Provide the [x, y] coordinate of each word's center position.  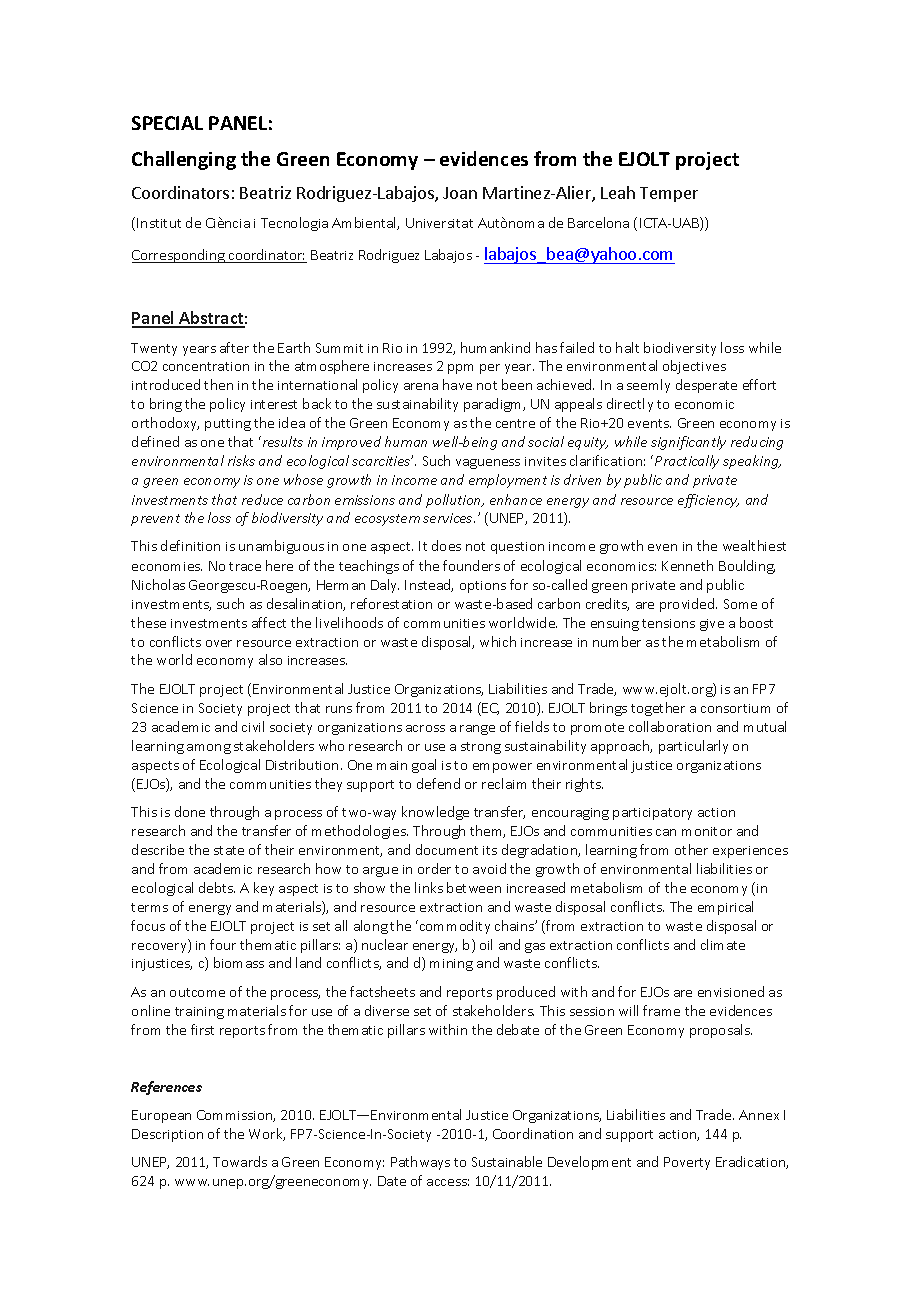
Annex [759, 1115]
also [270, 659]
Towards [240, 1161]
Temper [669, 194]
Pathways [420, 1163]
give [712, 625]
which [498, 641]
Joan [460, 193]
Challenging [184, 160]
